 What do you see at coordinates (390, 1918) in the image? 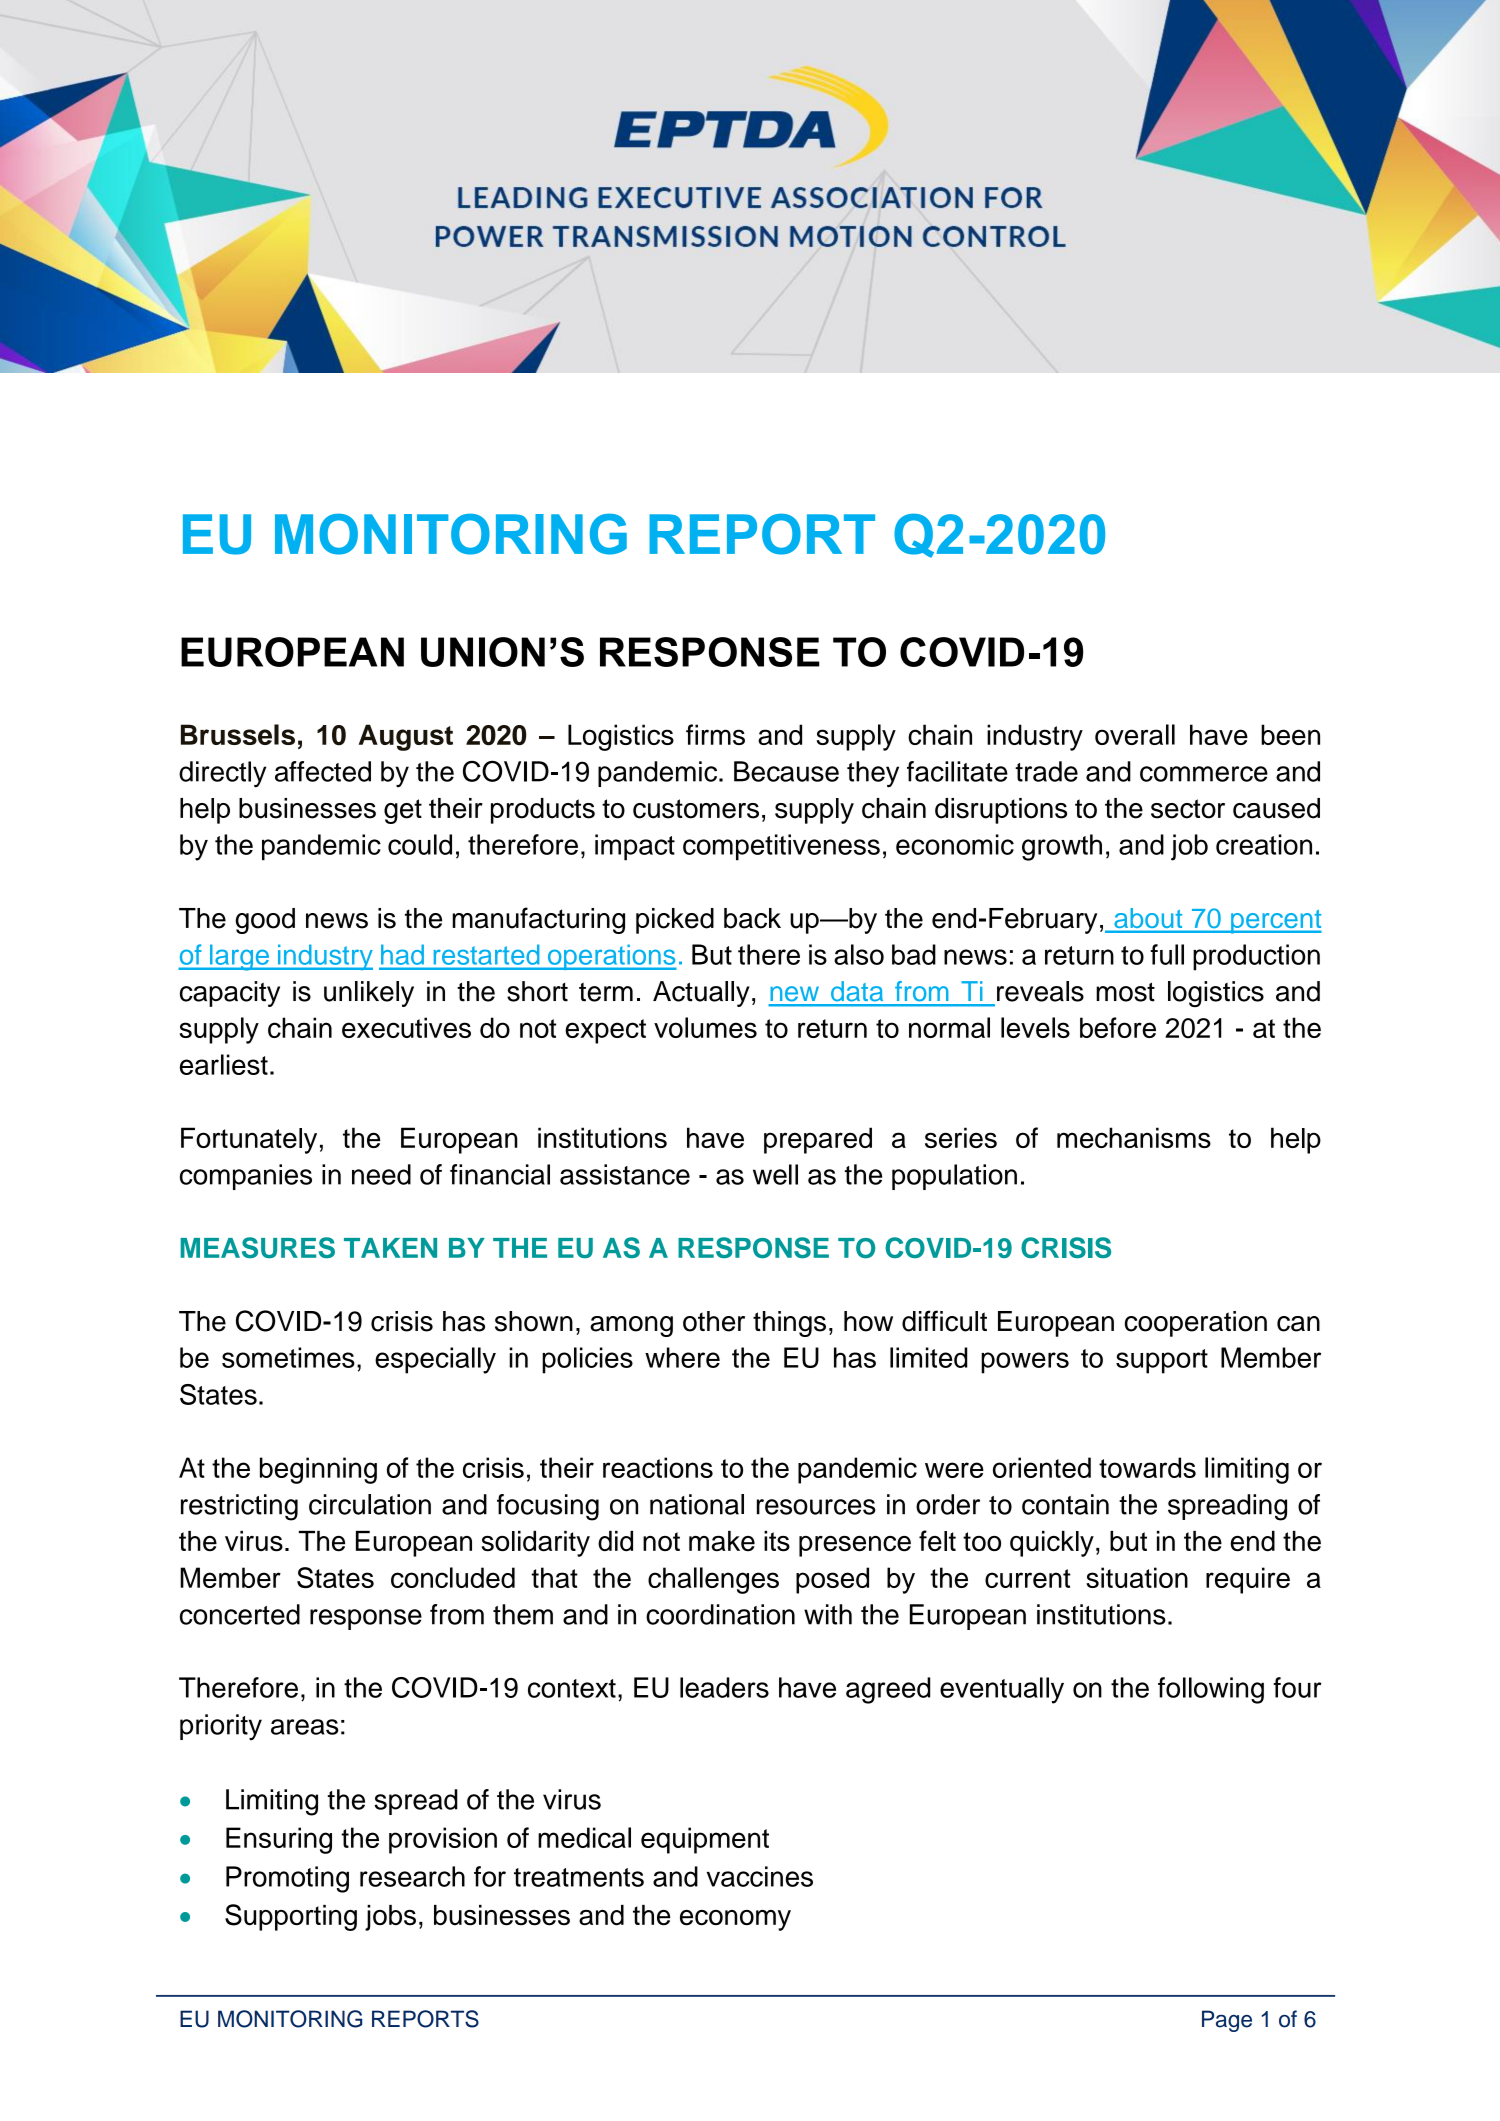
I see `jobs` at bounding box center [390, 1918].
